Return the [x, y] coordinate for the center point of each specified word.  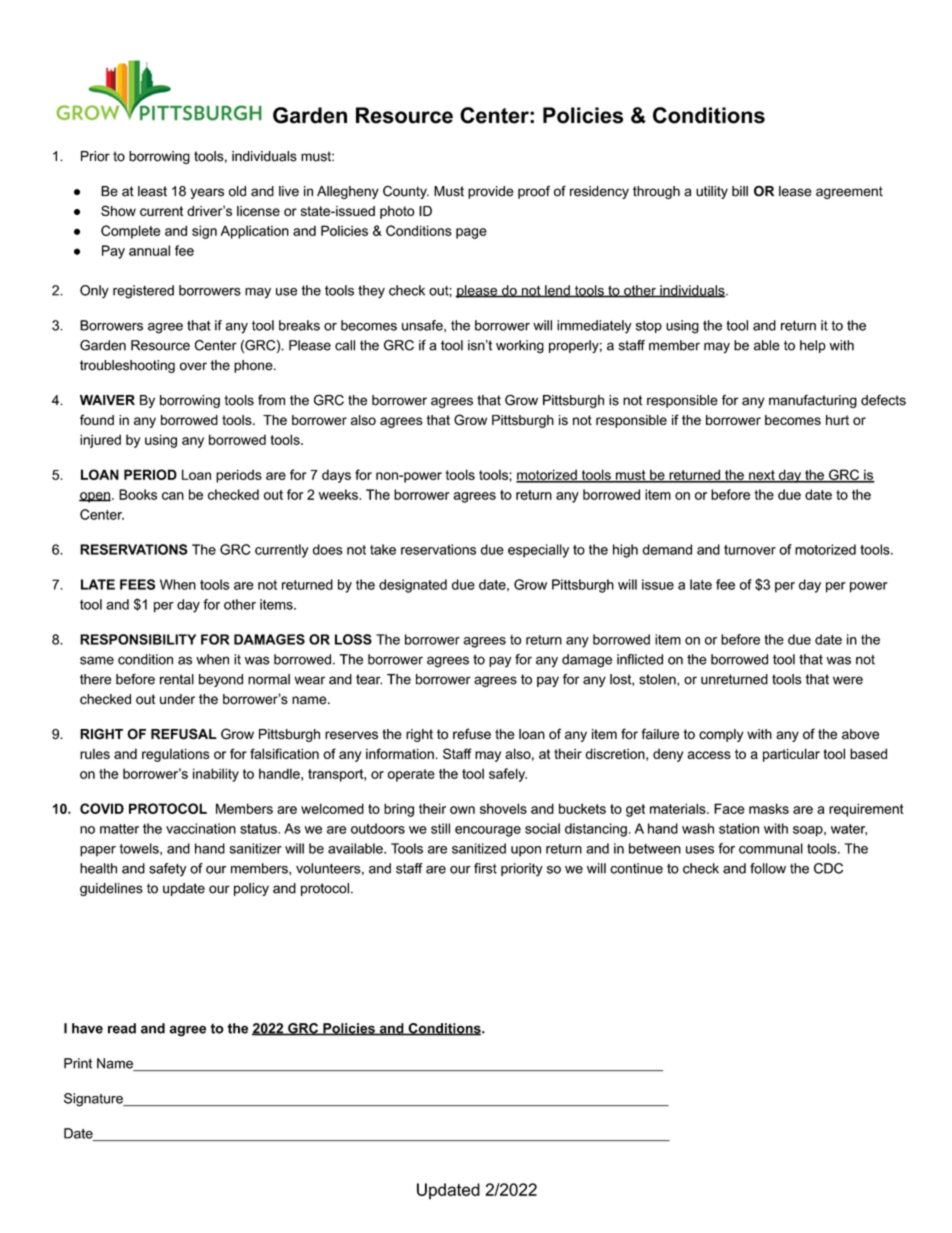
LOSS [353, 639]
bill [740, 191]
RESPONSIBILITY [138, 639]
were [848, 680]
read [122, 1028]
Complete [130, 232]
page [471, 233]
